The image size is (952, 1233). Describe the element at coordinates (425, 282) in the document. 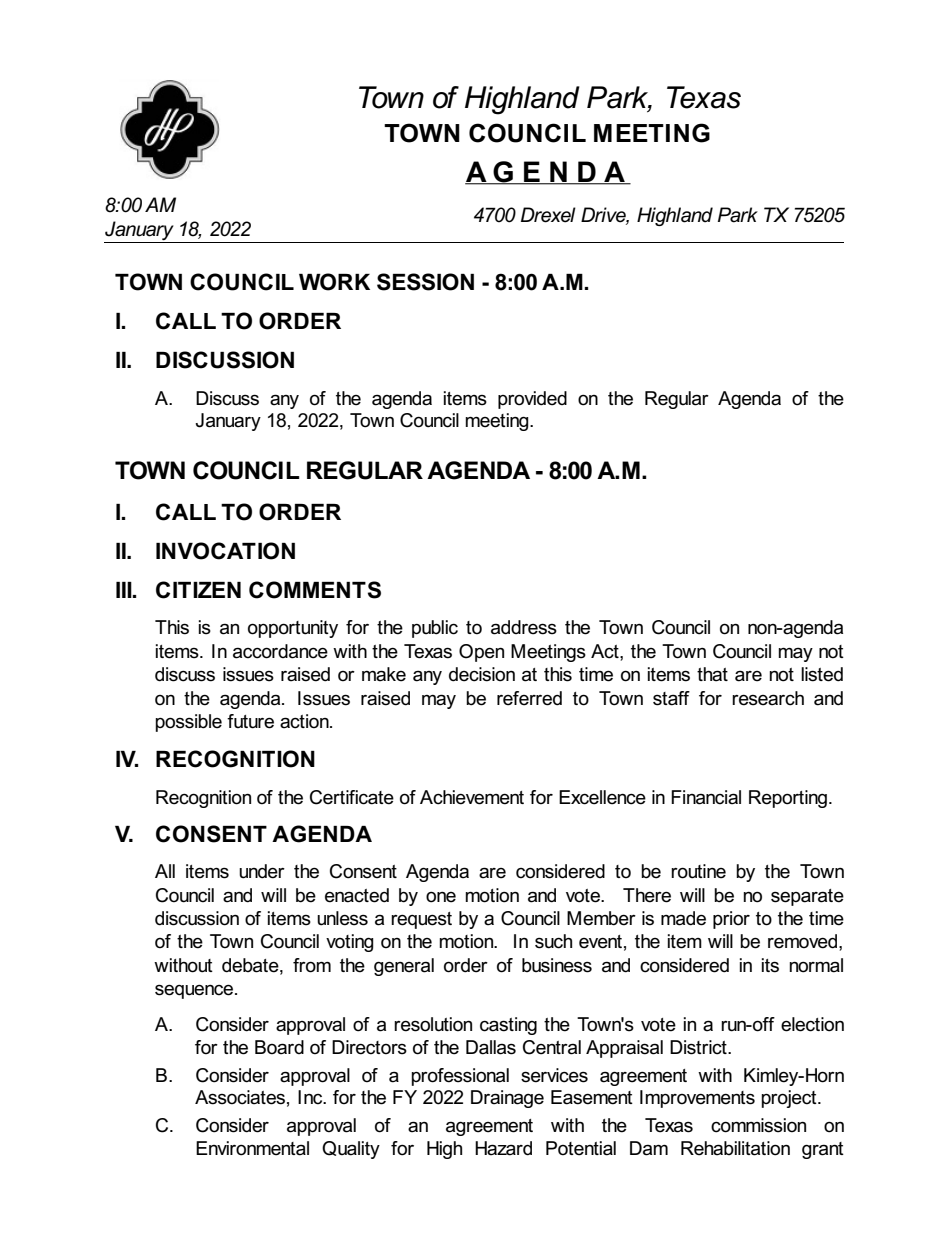

I see `SESSION` at that location.
